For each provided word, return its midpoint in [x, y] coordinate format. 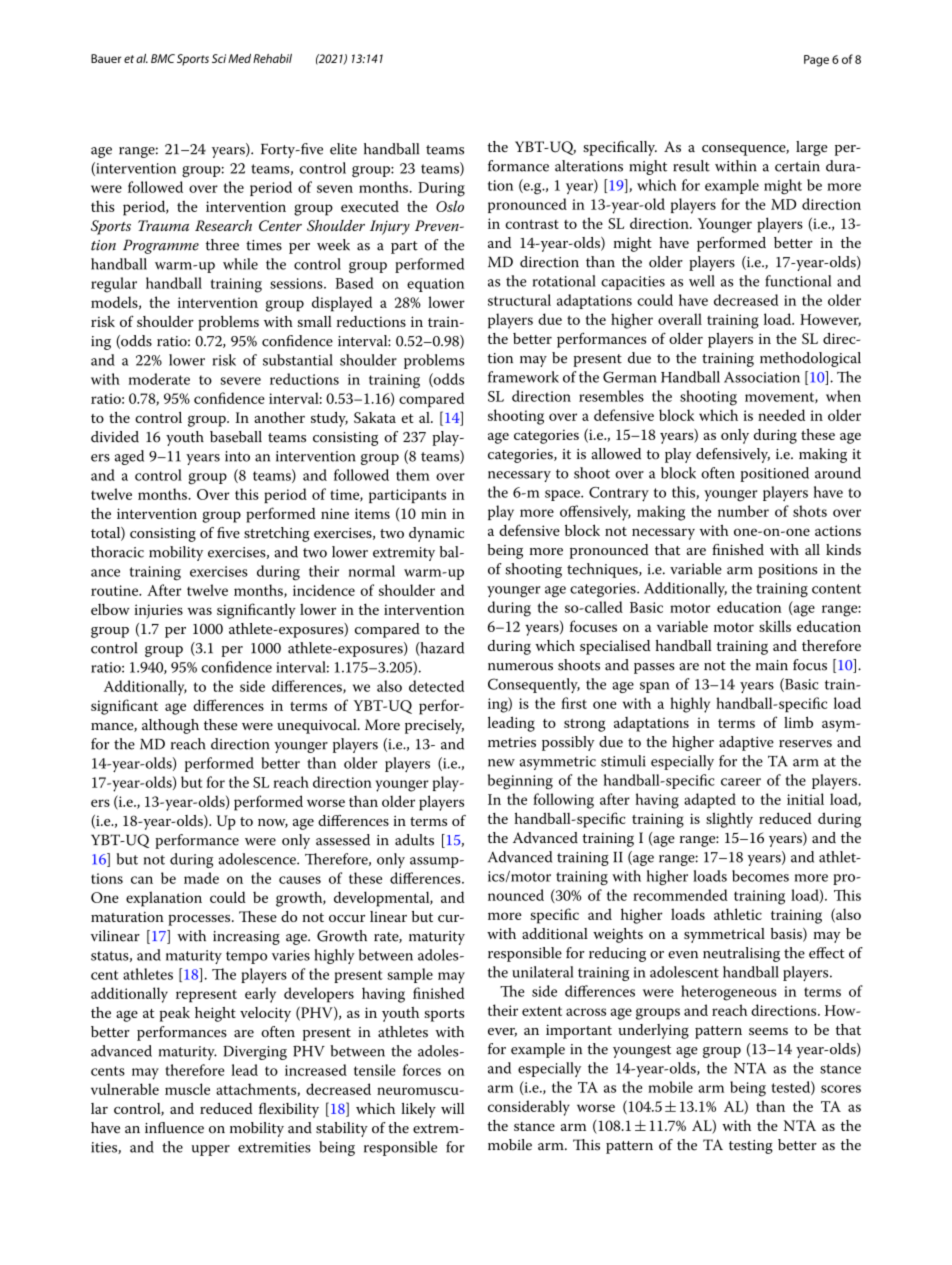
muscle [187, 1089]
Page [816, 61]
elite [343, 149]
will [452, 1108]
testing [751, 1147]
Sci [219, 58]
